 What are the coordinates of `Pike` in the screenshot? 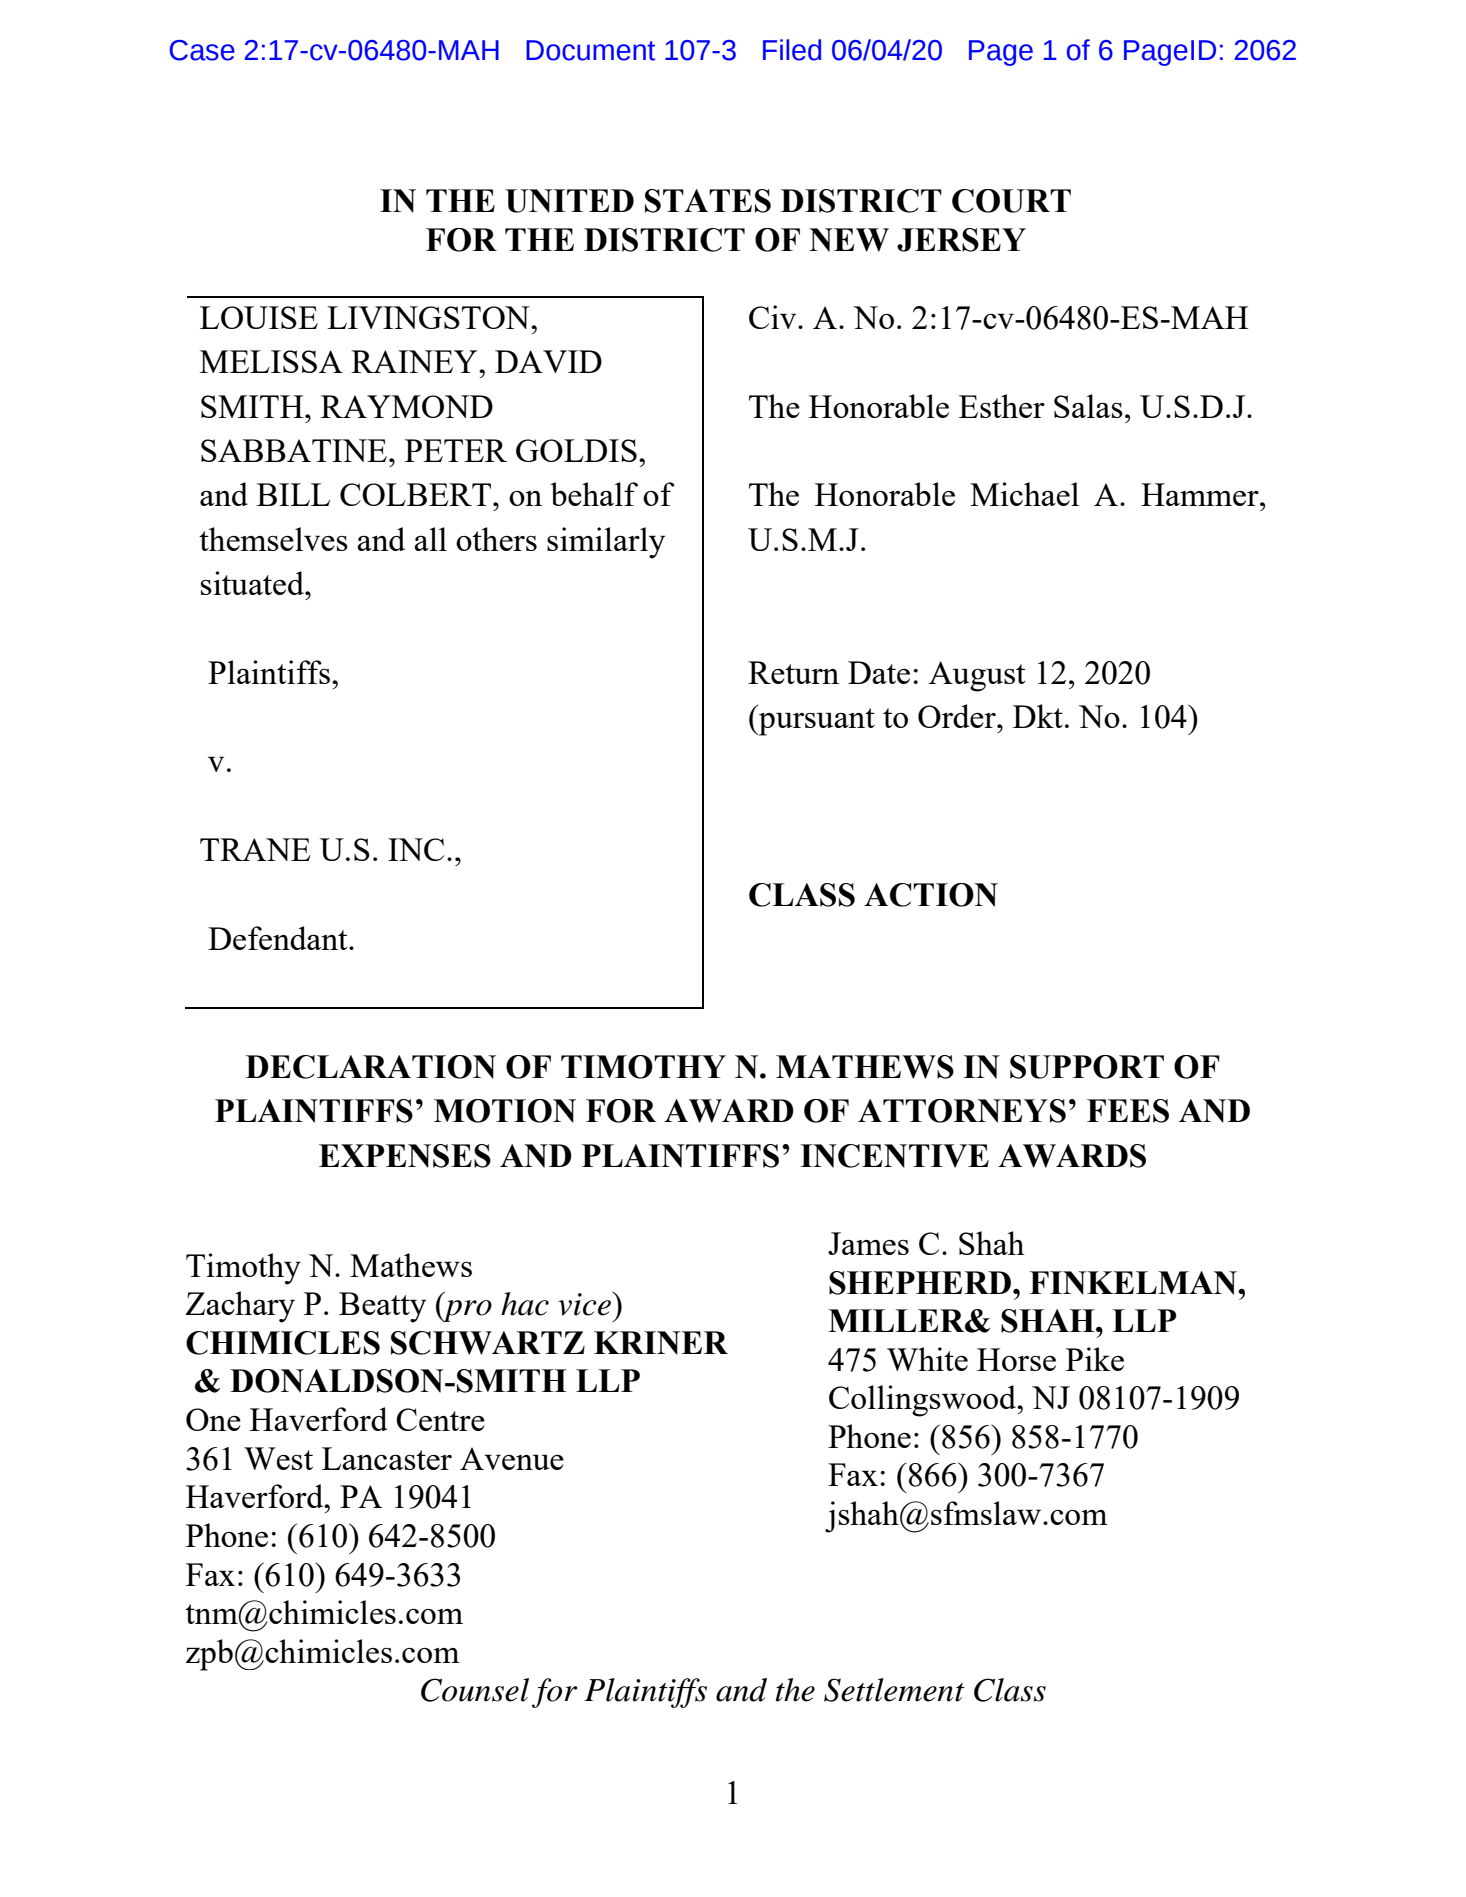 It's located at (1095, 1359).
